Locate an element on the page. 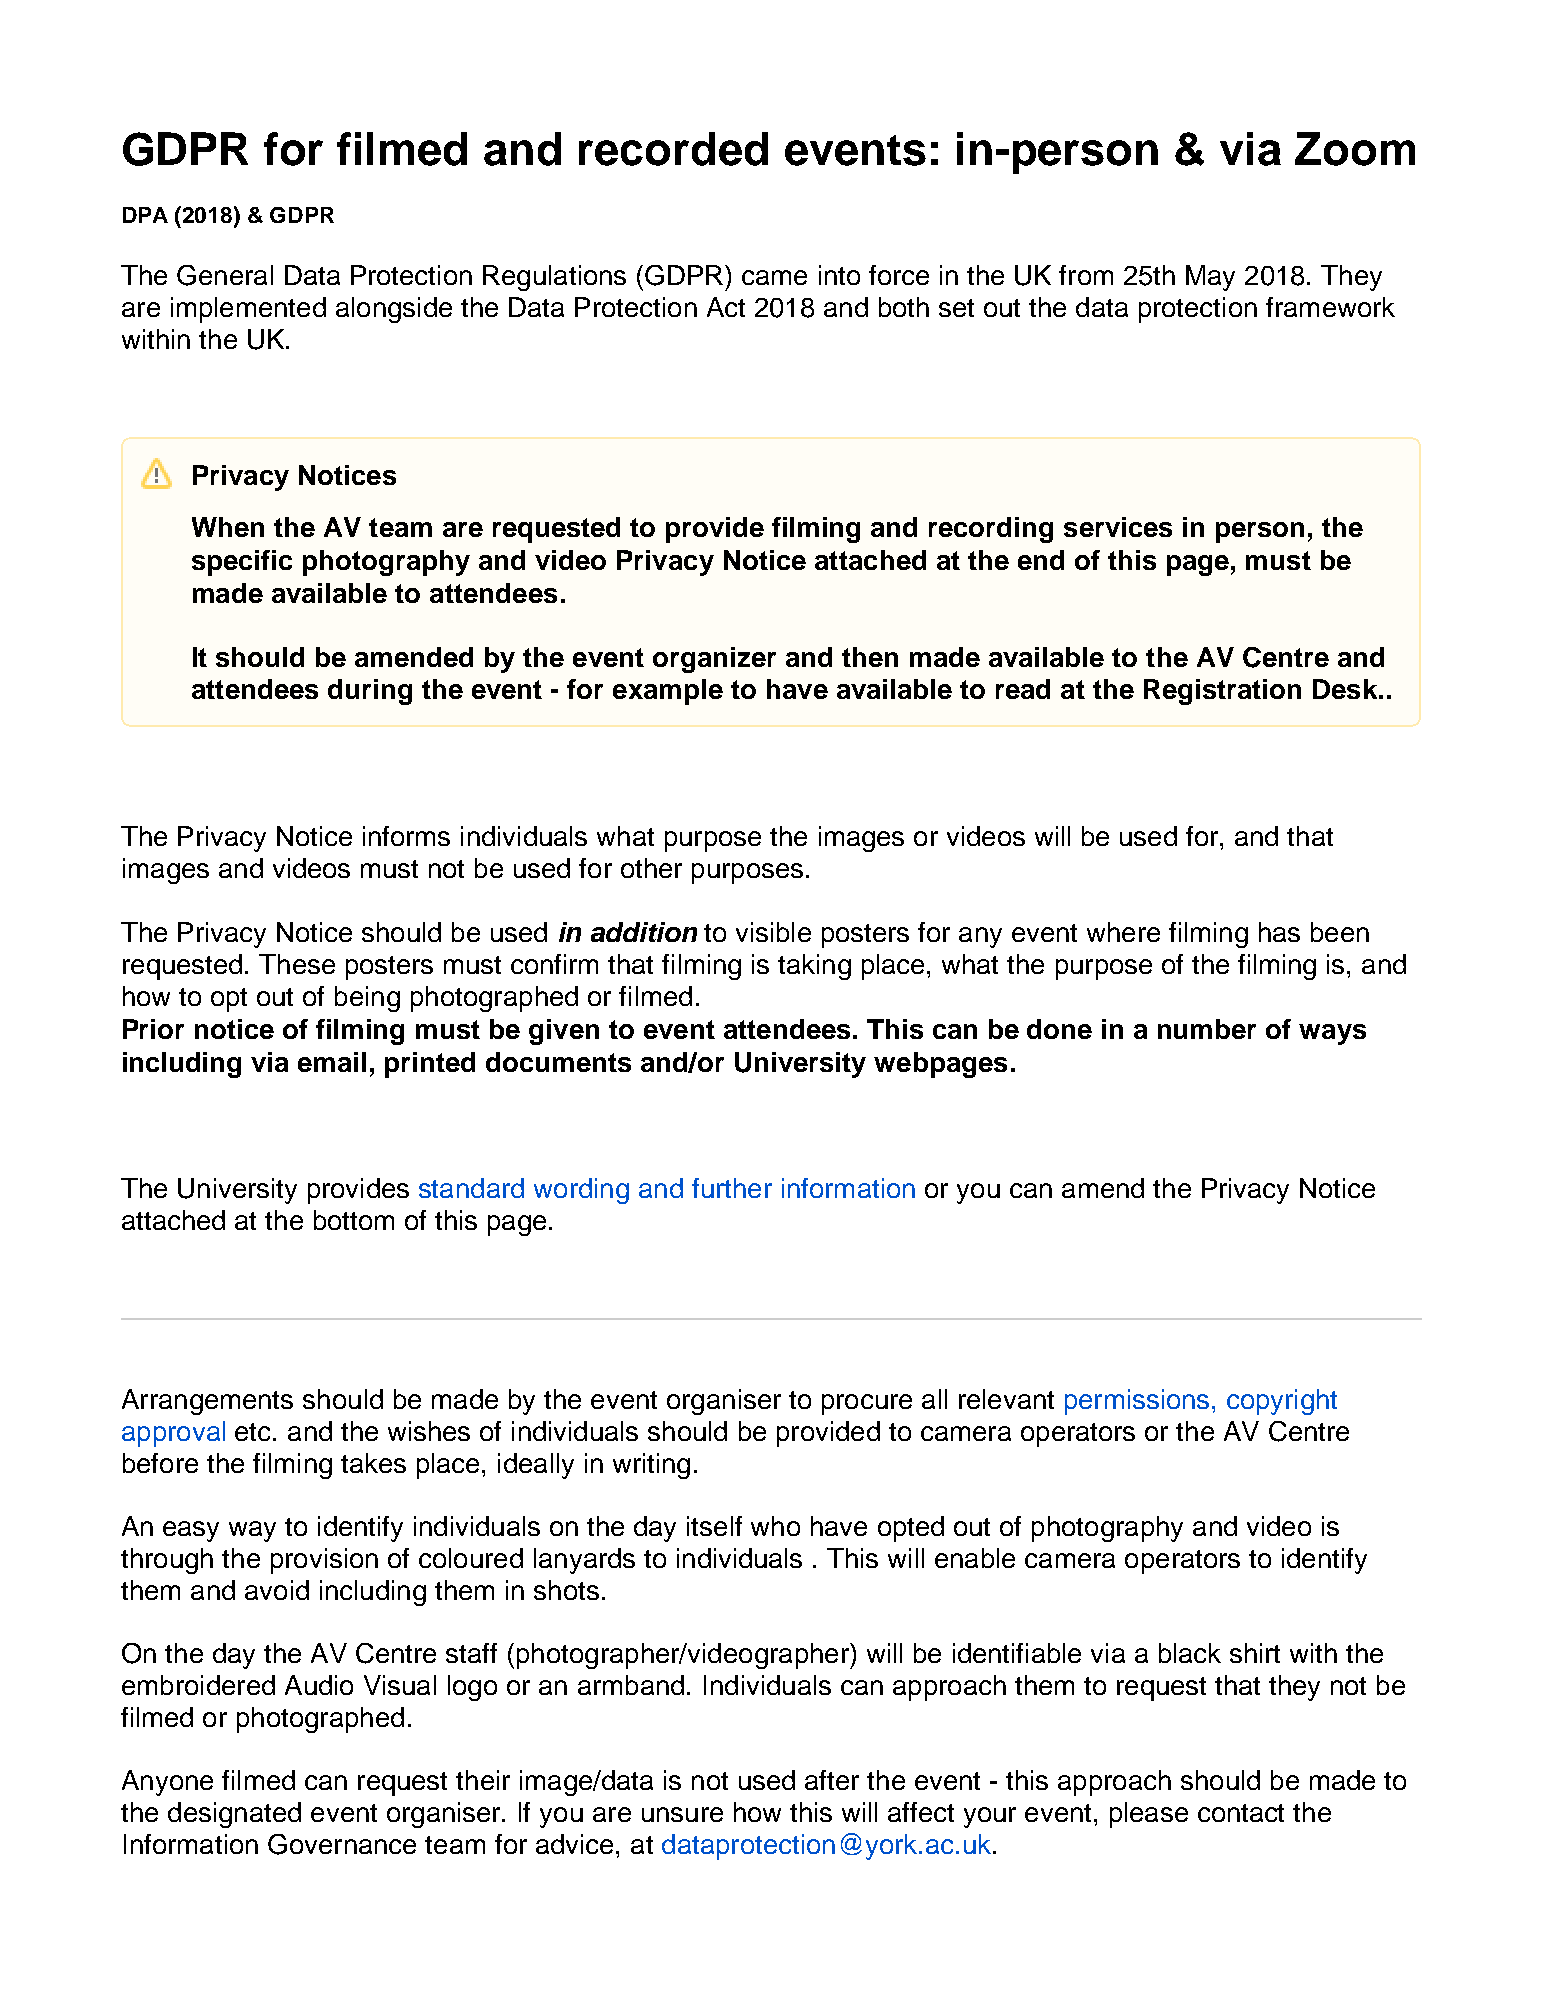 The height and width of the image is (1995, 1542). during is located at coordinates (370, 692).
